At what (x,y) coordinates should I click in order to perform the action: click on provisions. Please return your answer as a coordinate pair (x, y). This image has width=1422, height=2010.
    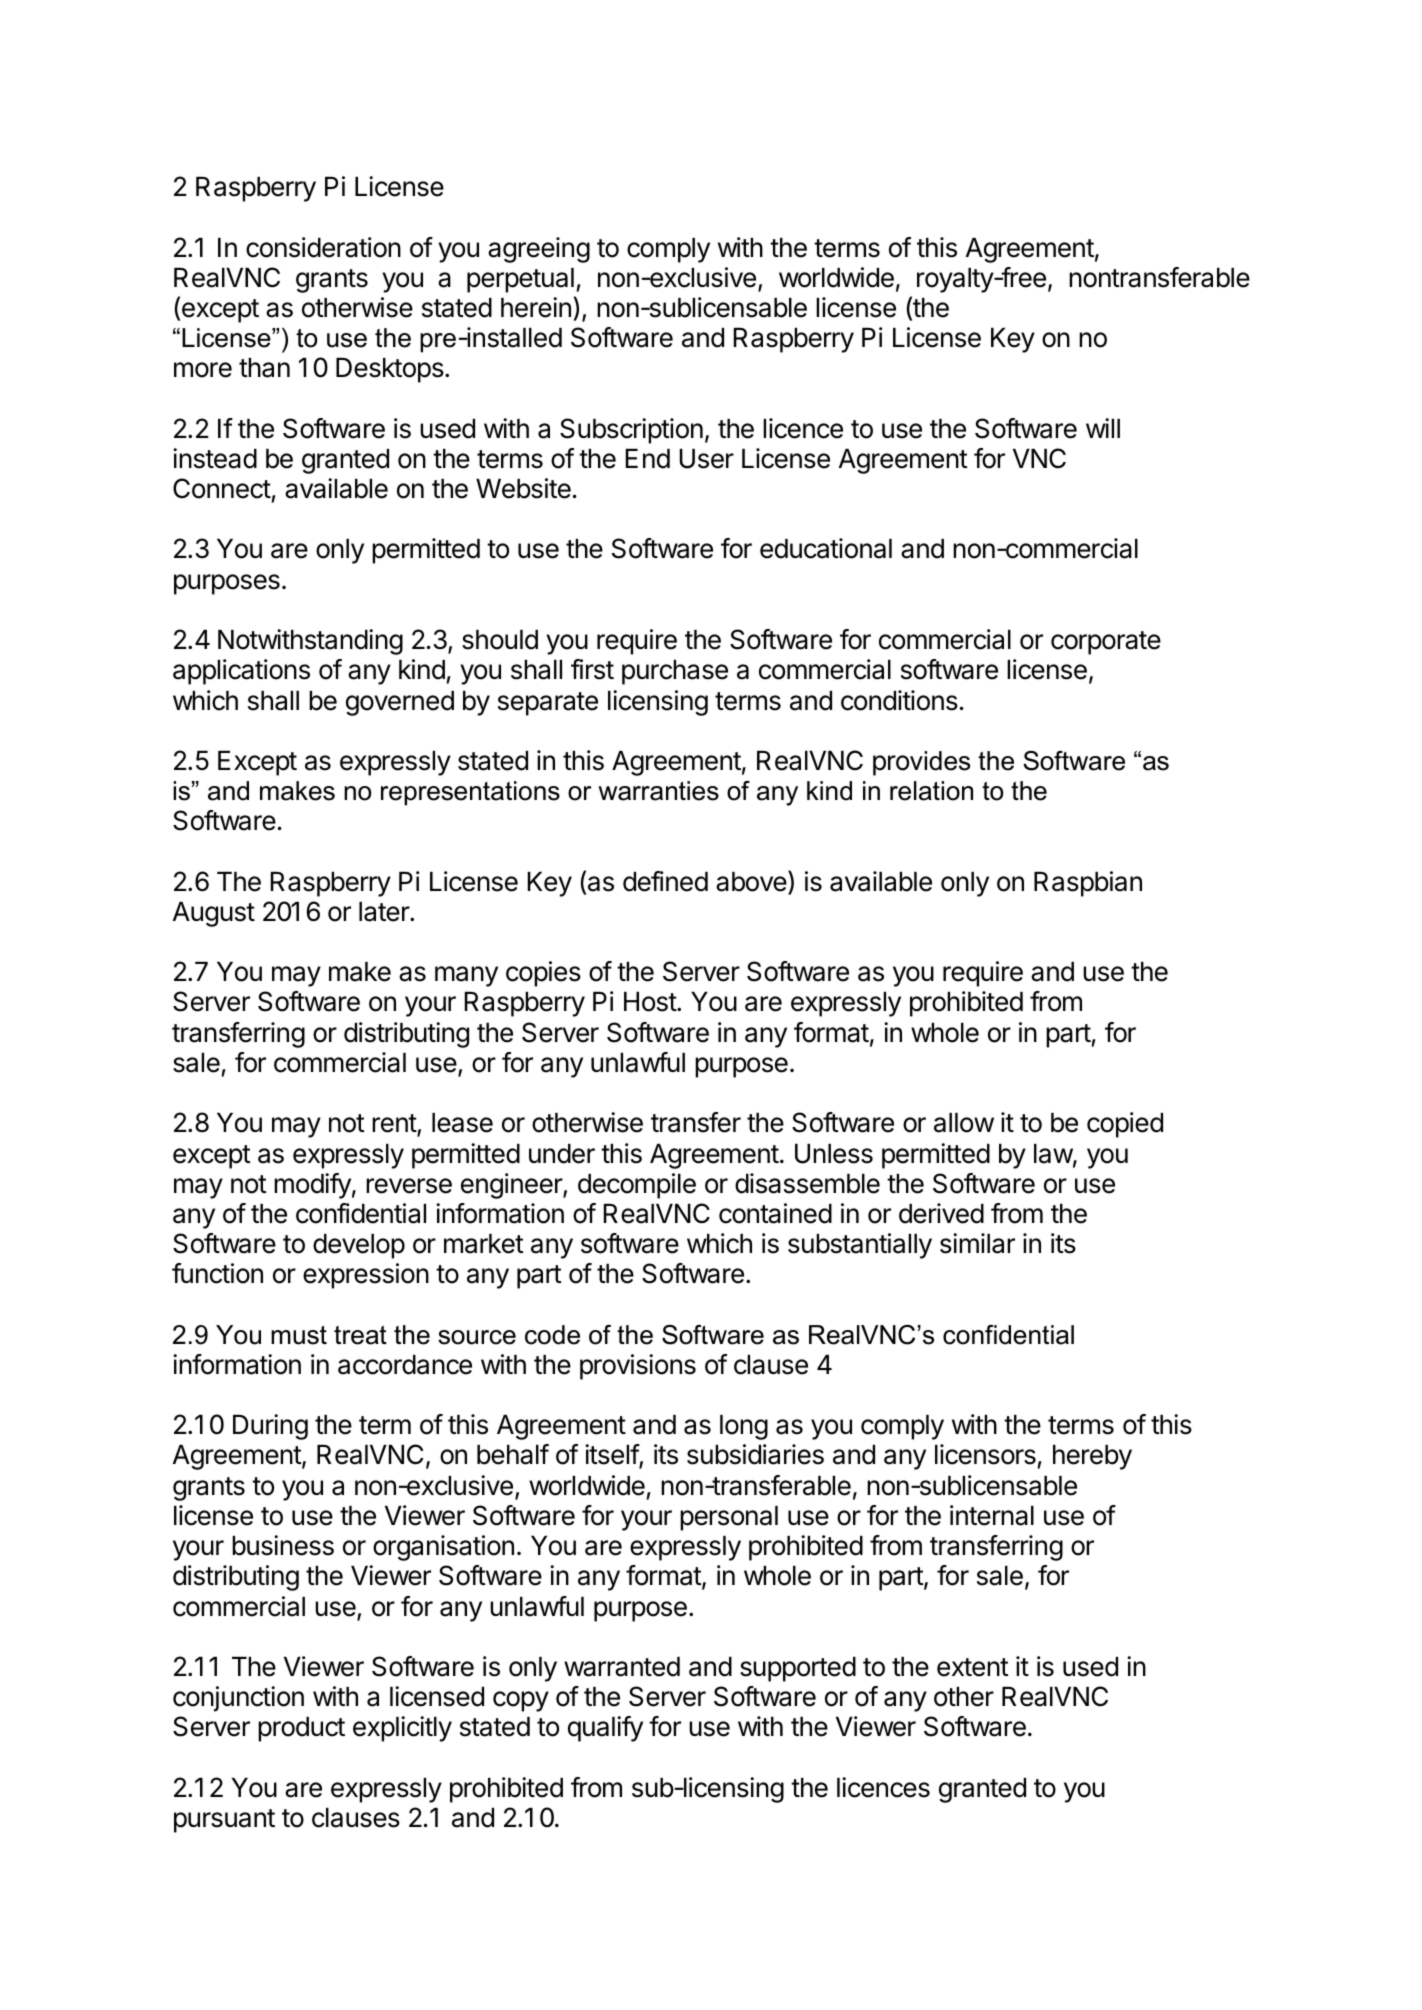
    Looking at the image, I should click on (638, 1367).
